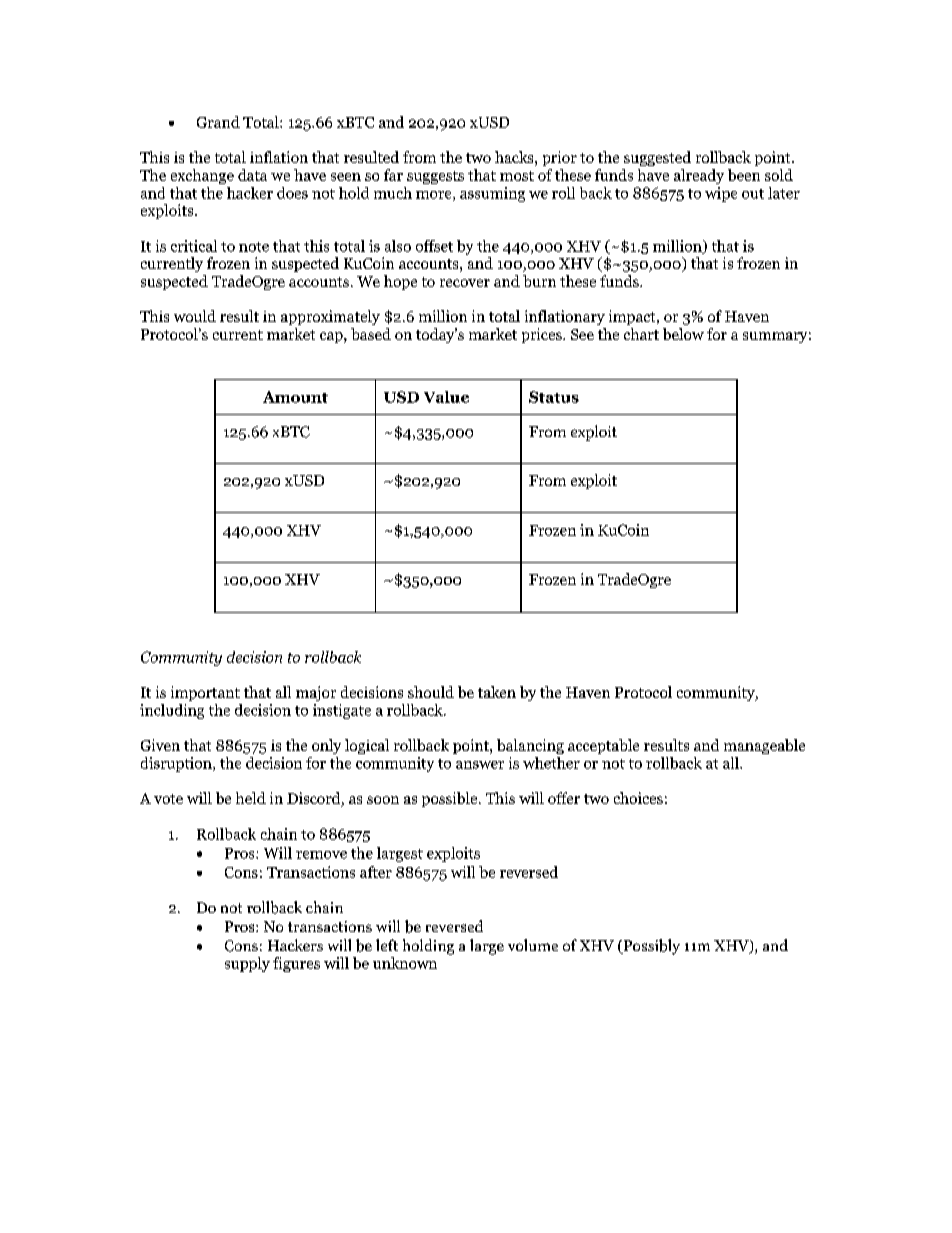 Image resolution: width=952 pixels, height=1233 pixels. What do you see at coordinates (480, 765) in the screenshot?
I see `answer` at bounding box center [480, 765].
